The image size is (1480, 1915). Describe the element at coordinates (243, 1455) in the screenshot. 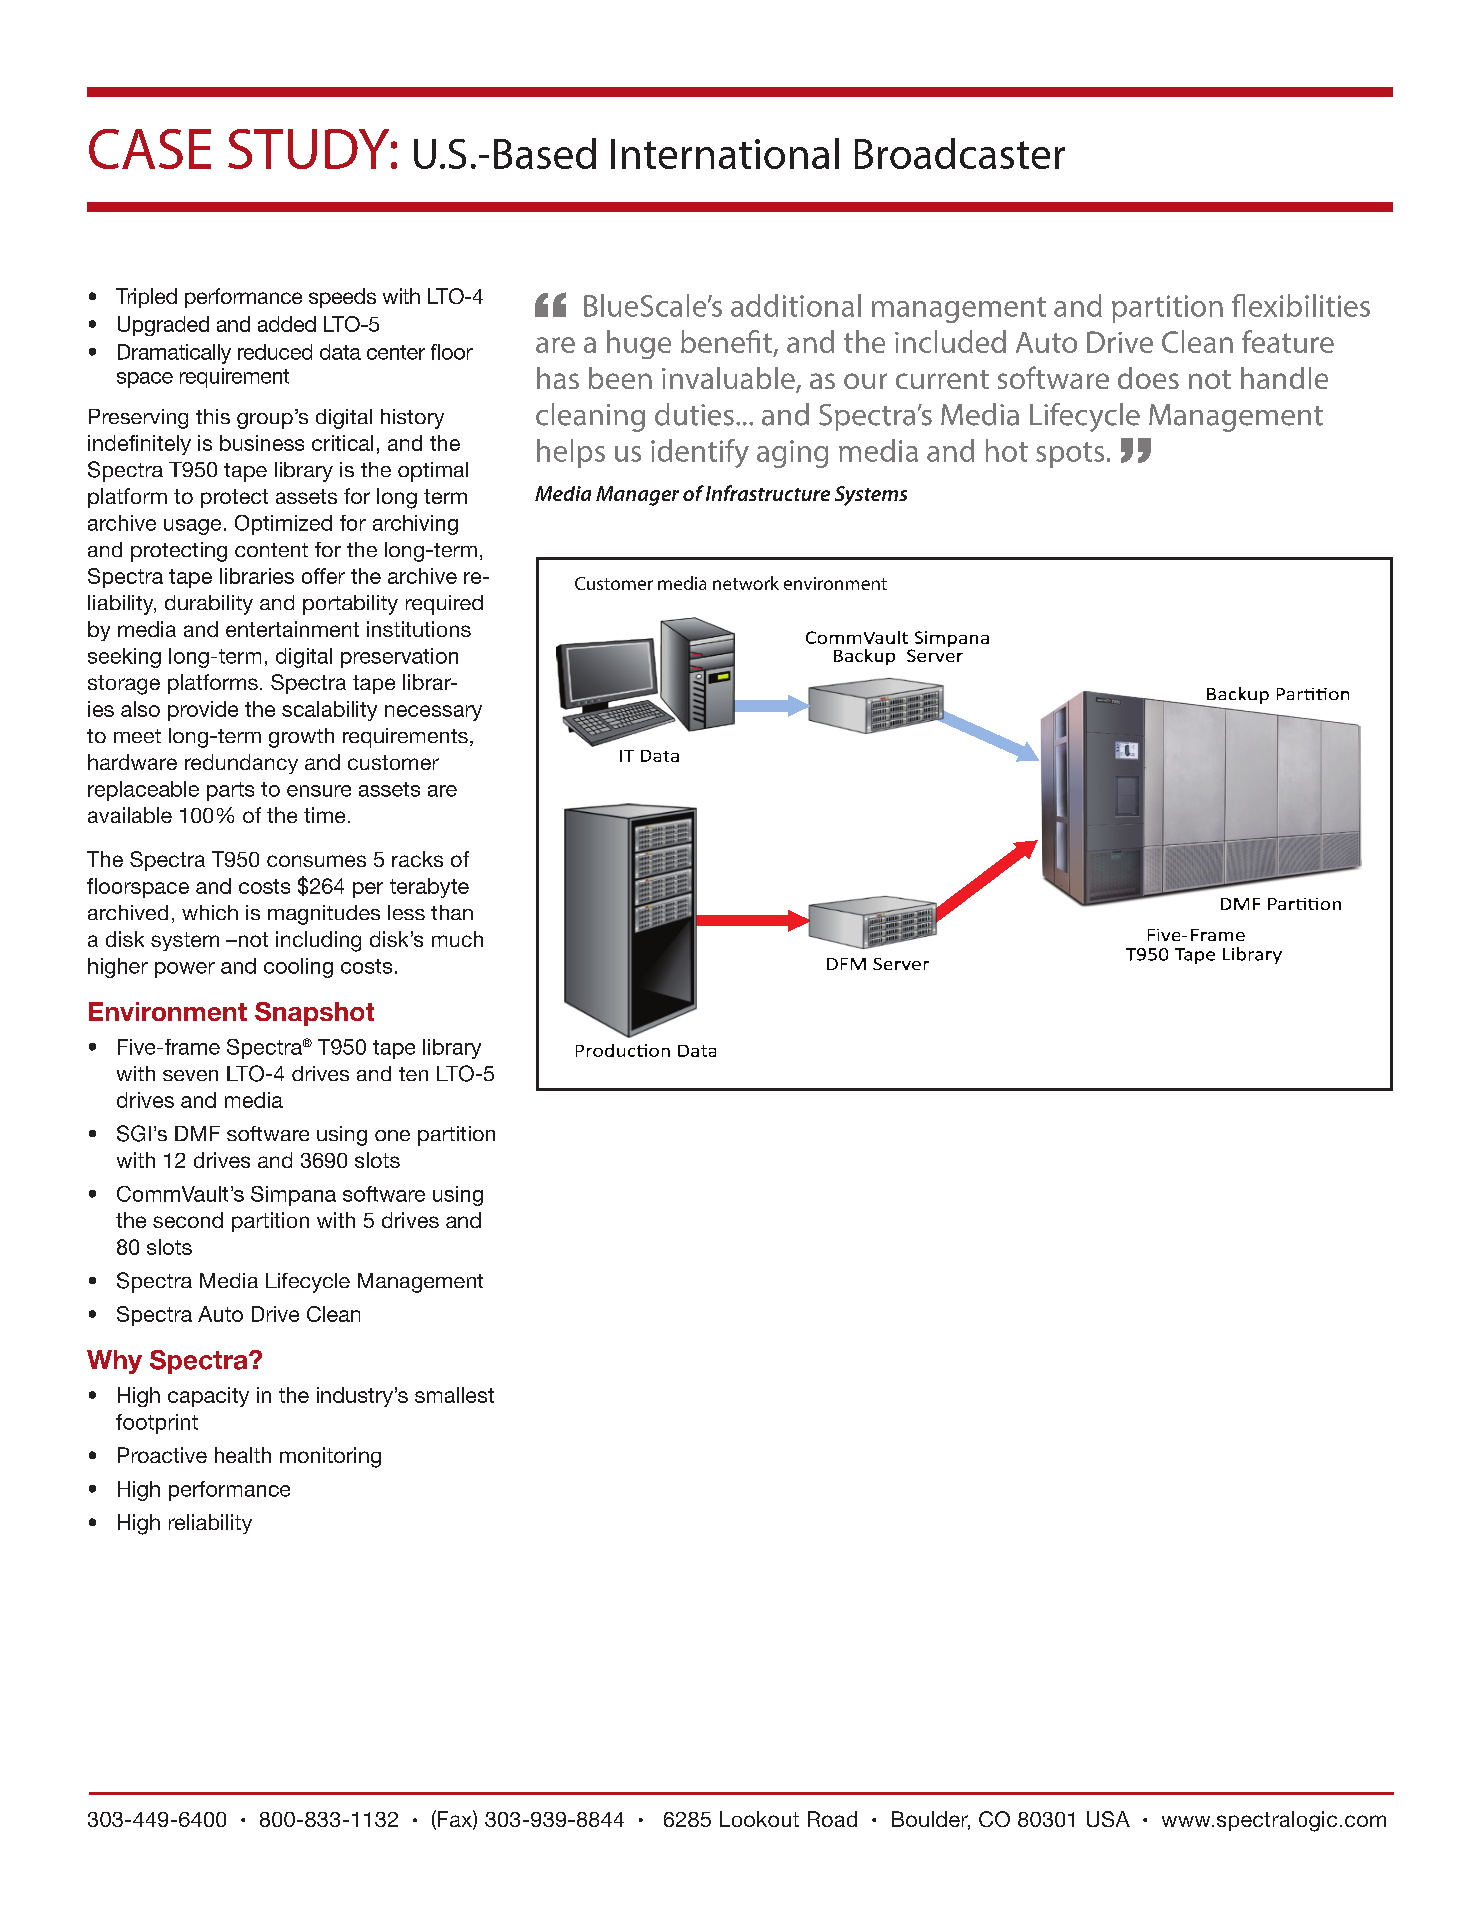

I see `health` at that location.
